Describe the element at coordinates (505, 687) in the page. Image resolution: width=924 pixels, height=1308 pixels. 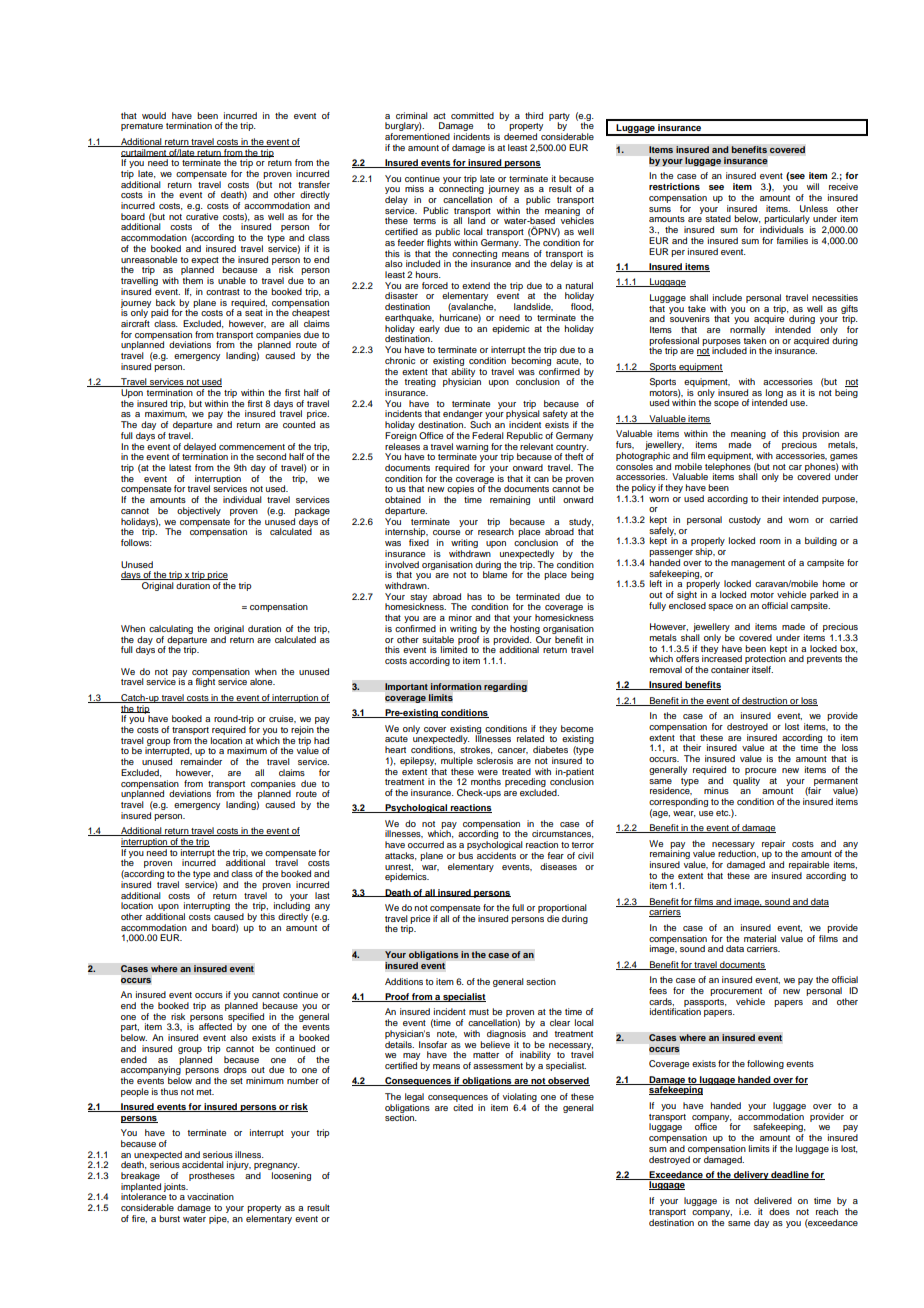
I see `regarding` at that location.
